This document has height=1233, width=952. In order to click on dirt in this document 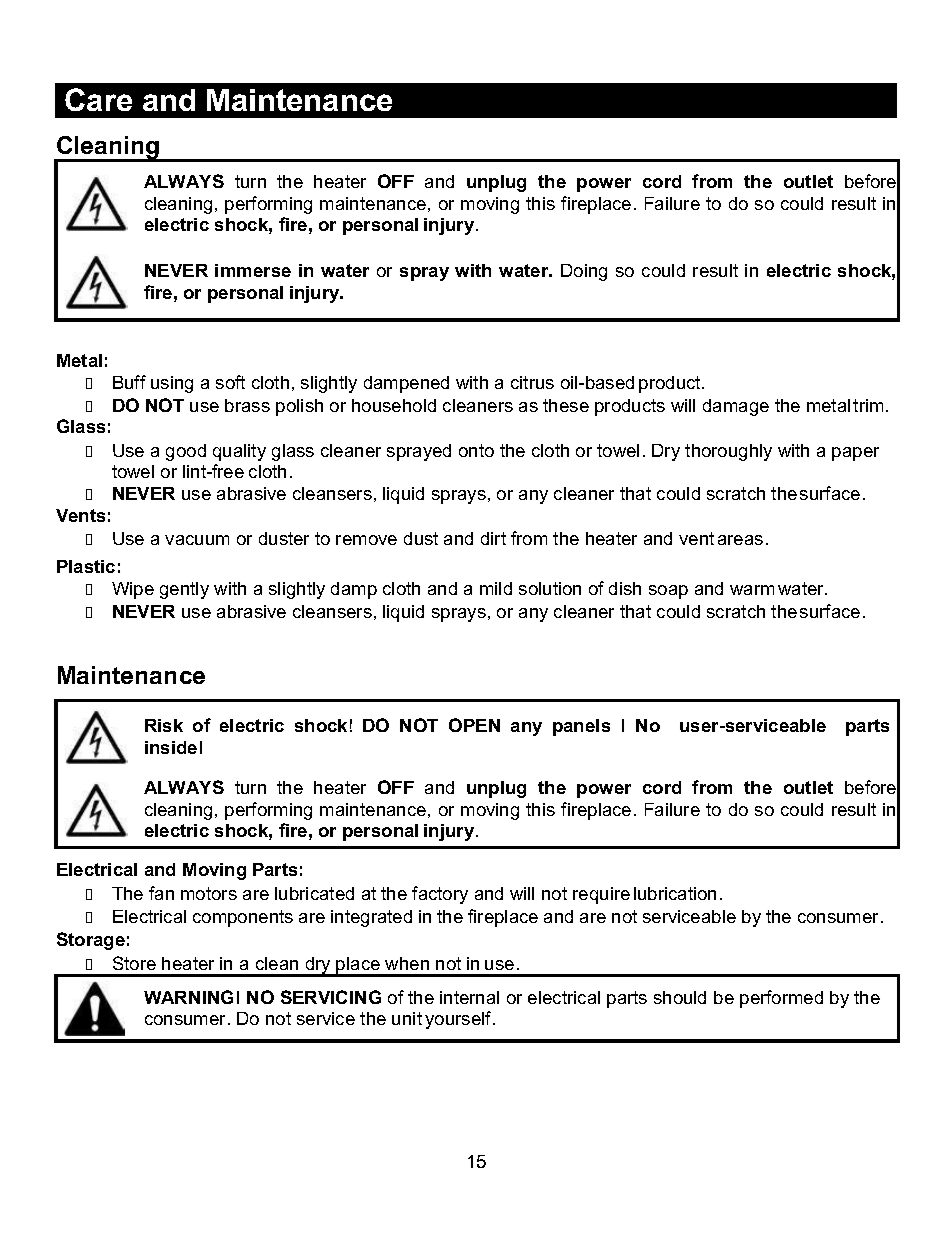, I will do `click(493, 538)`.
